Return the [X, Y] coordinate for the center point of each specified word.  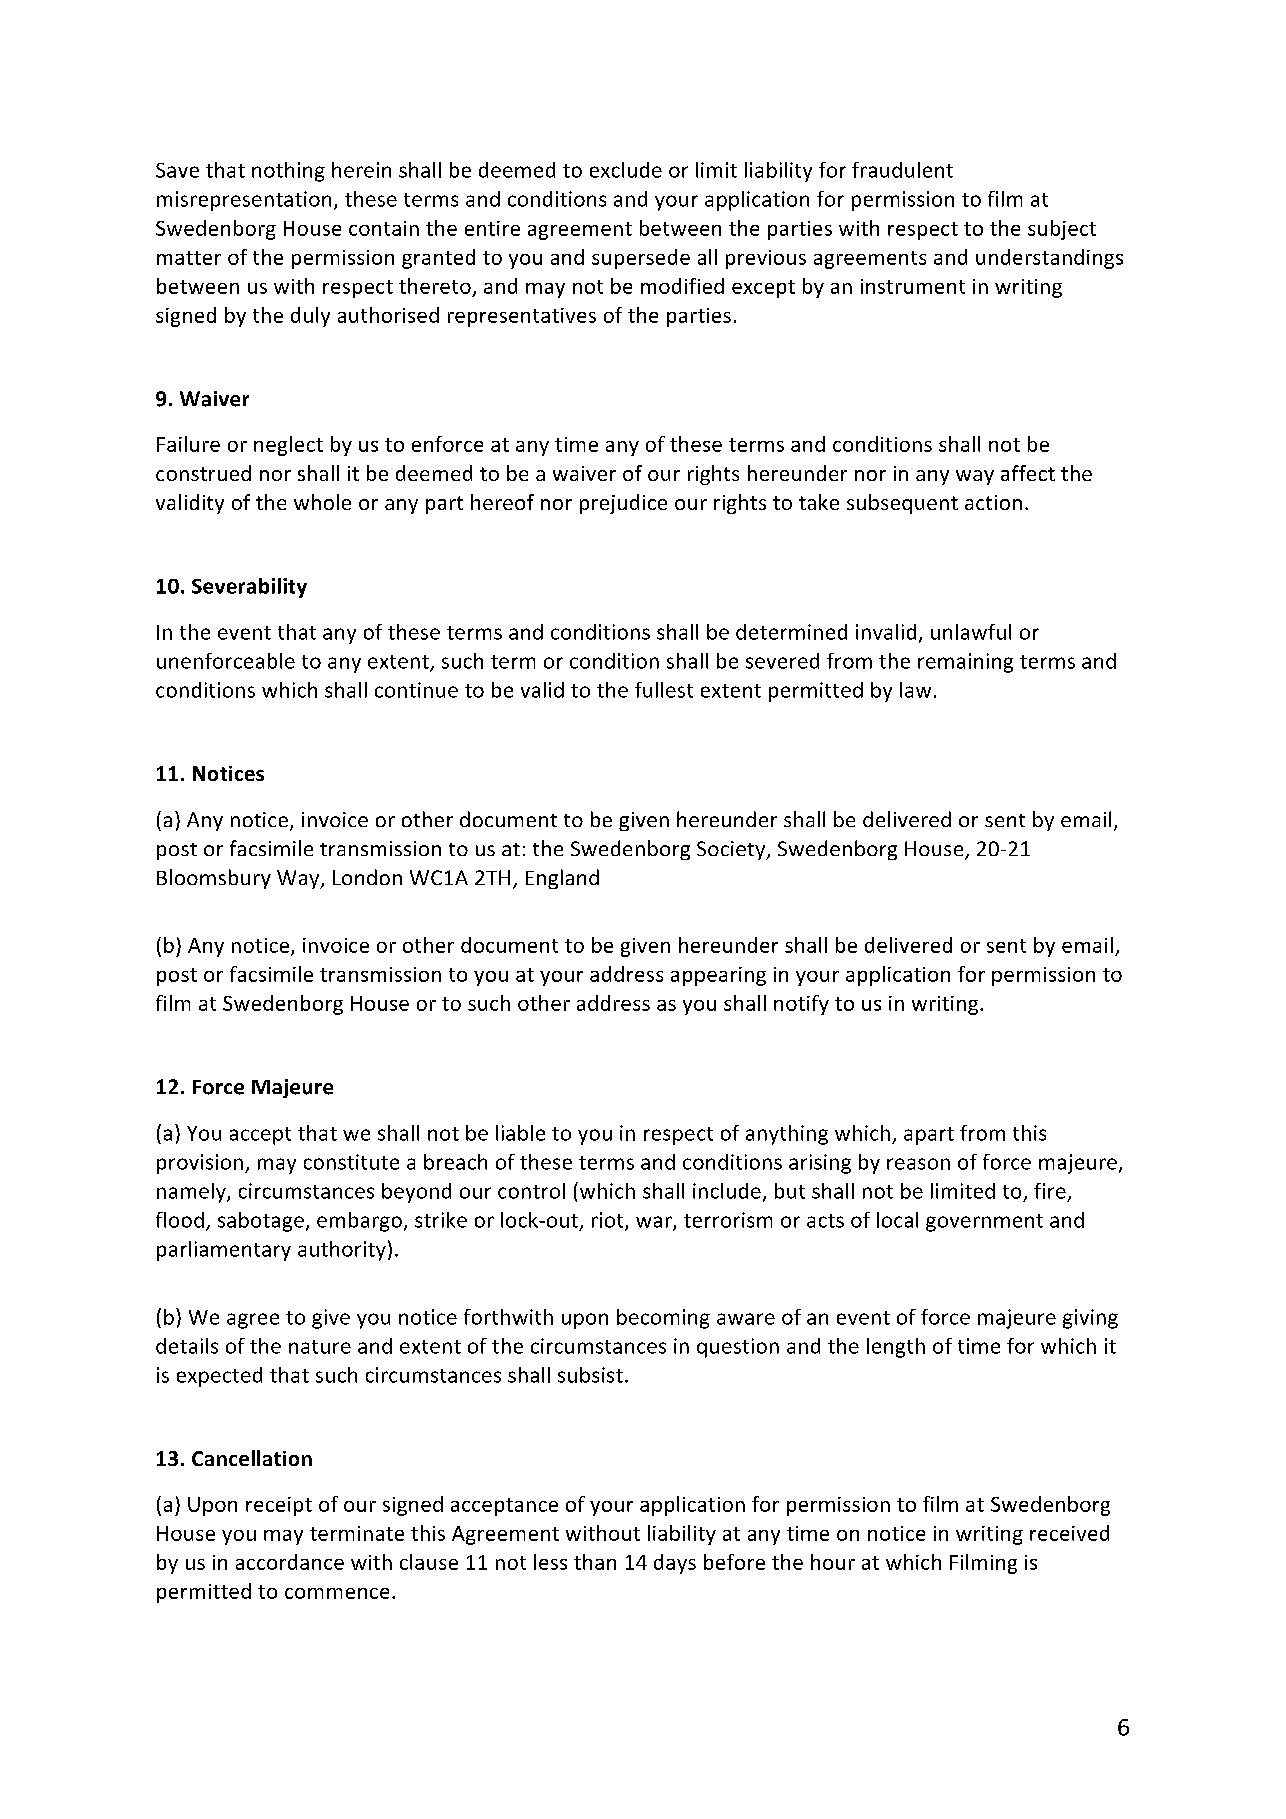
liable [520, 1133]
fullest [664, 690]
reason [918, 1164]
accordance [290, 1562]
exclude [626, 170]
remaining [965, 663]
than [595, 1562]
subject [1062, 230]
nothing [288, 172]
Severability [249, 588]
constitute [351, 1162]
